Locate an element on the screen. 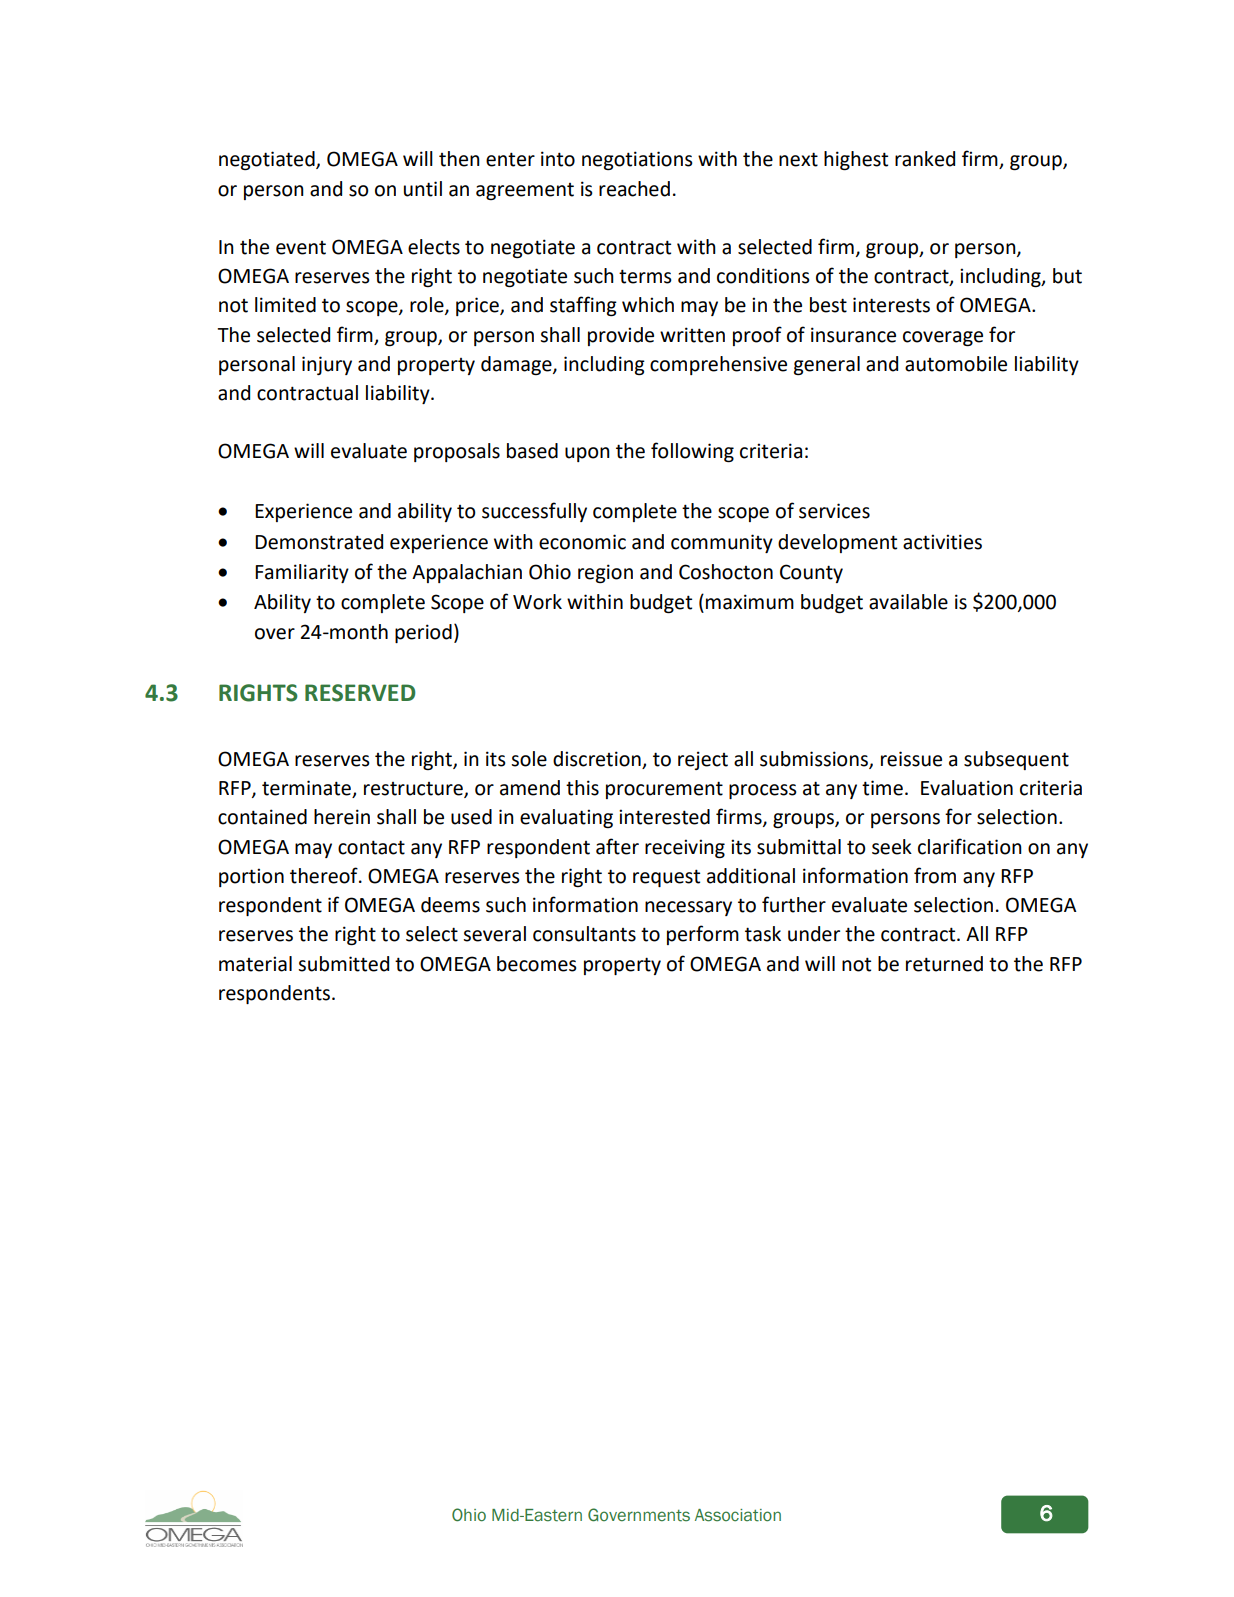  Association is located at coordinates (738, 1515).
